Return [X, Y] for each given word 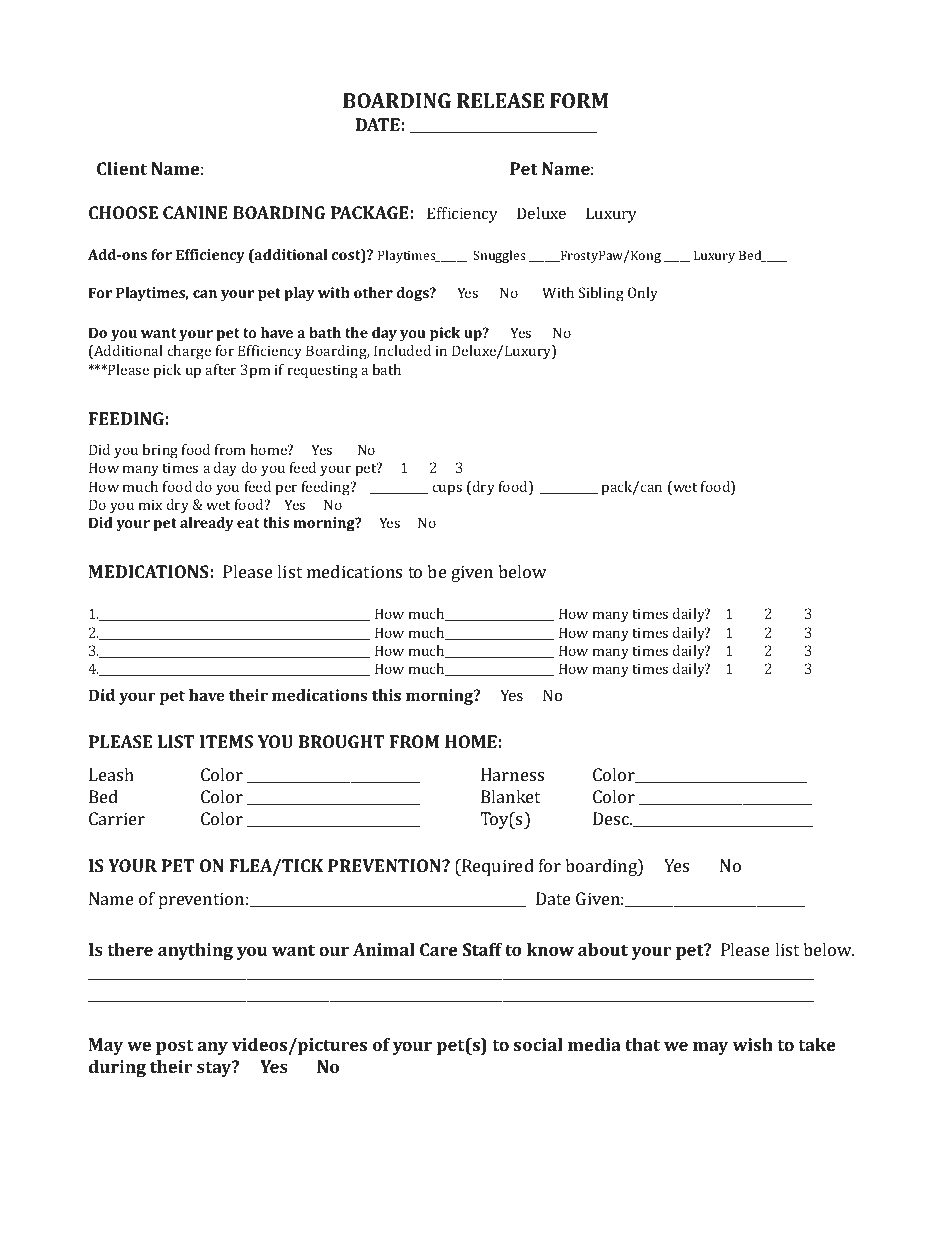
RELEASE [500, 100]
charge [189, 352]
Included [402, 350]
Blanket [510, 796]
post [174, 1047]
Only [643, 294]
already [207, 524]
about [603, 949]
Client [122, 168]
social [538, 1044]
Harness [512, 774]
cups [447, 490]
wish [753, 1044]
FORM [579, 100]
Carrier [117, 818]
